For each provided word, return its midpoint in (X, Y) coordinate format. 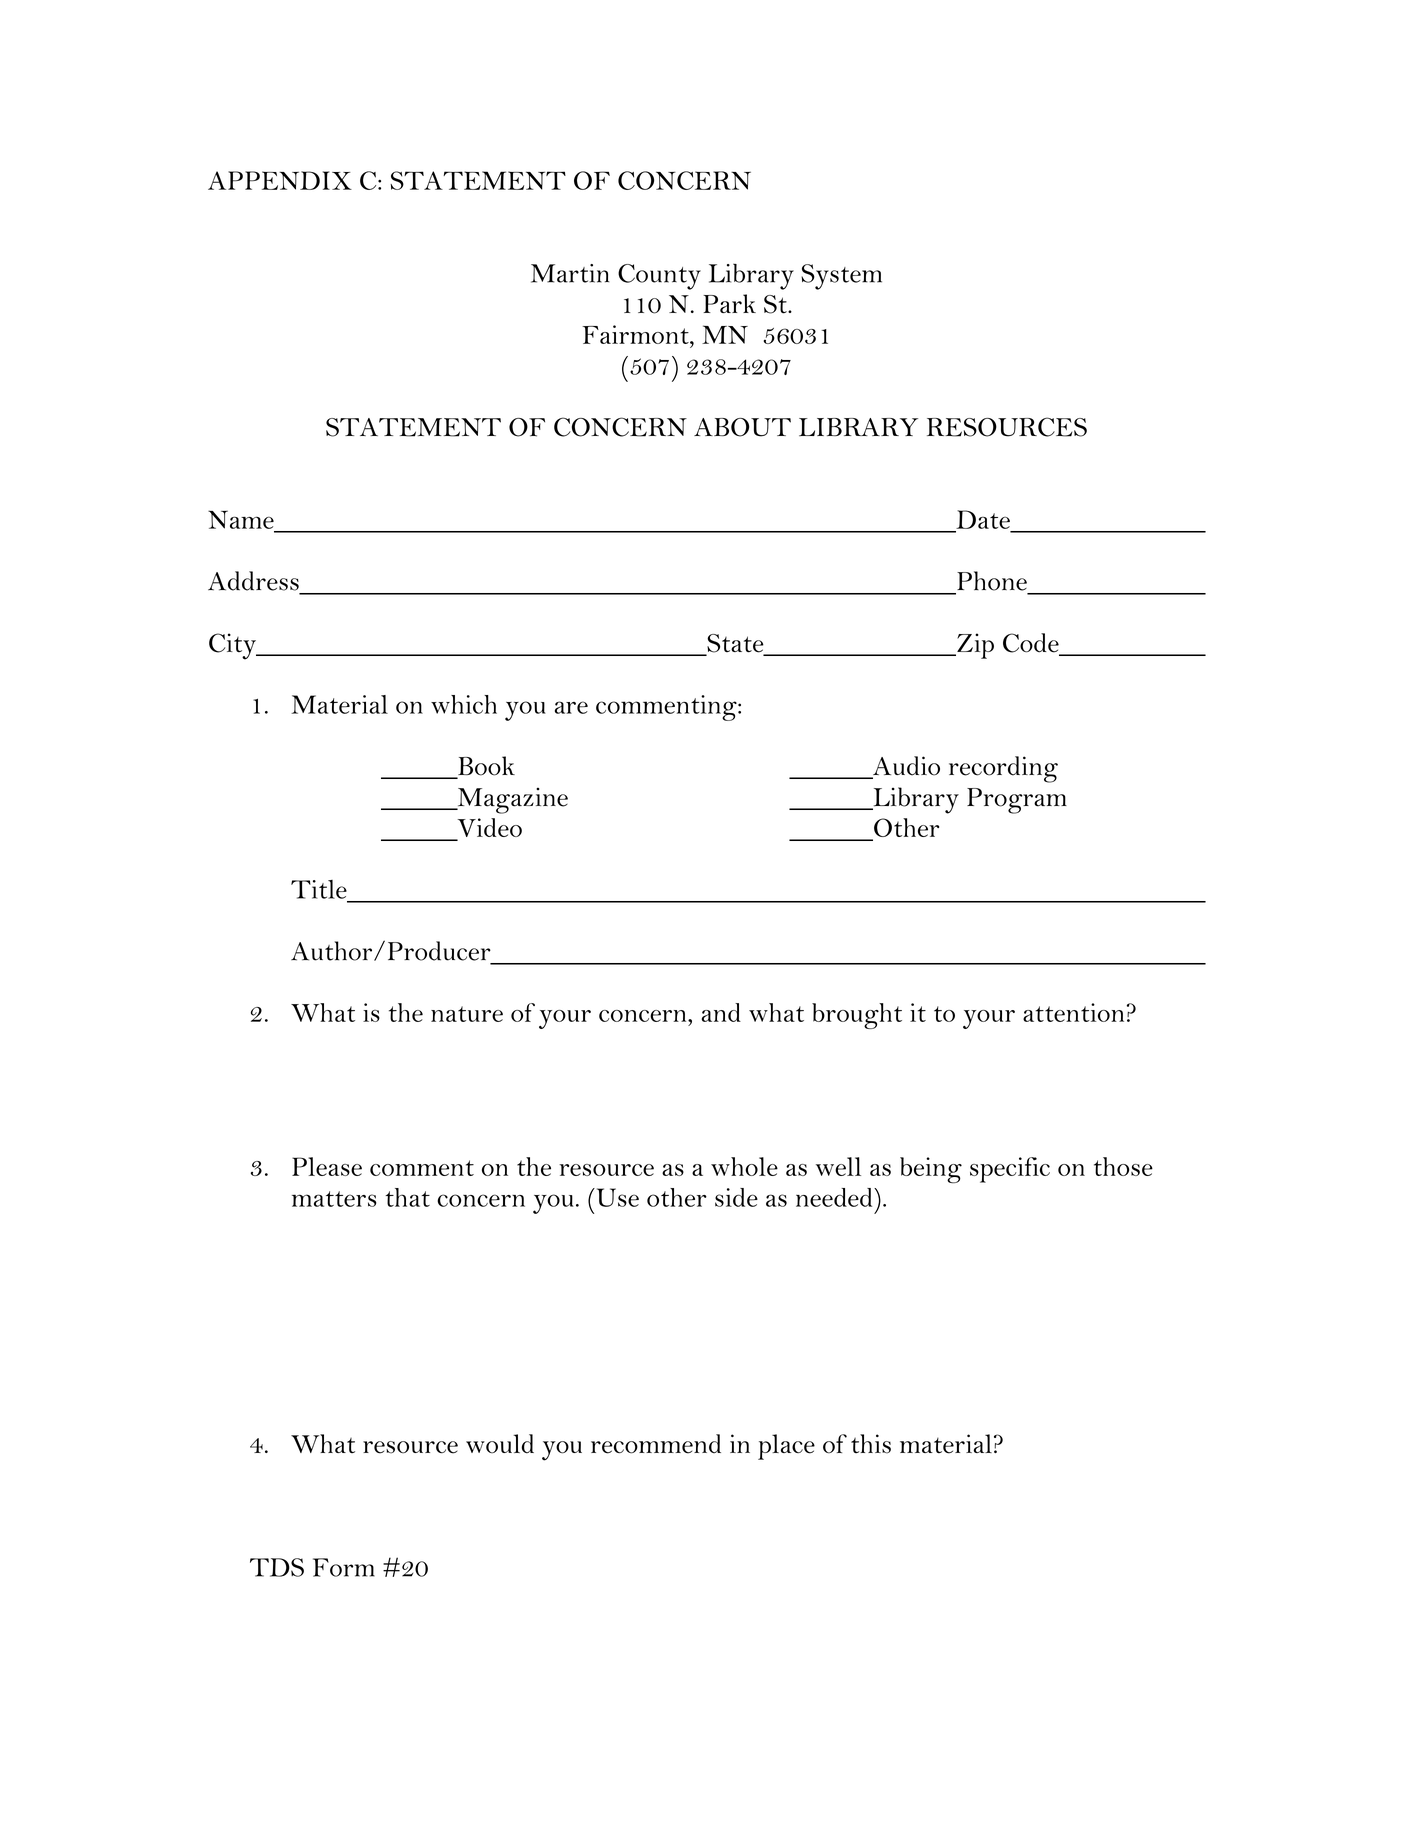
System (841, 277)
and (721, 1012)
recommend (656, 1444)
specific (1010, 1170)
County (659, 277)
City (234, 646)
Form (344, 1567)
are (571, 707)
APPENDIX (280, 180)
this (871, 1444)
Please (327, 1166)
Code (1032, 644)
